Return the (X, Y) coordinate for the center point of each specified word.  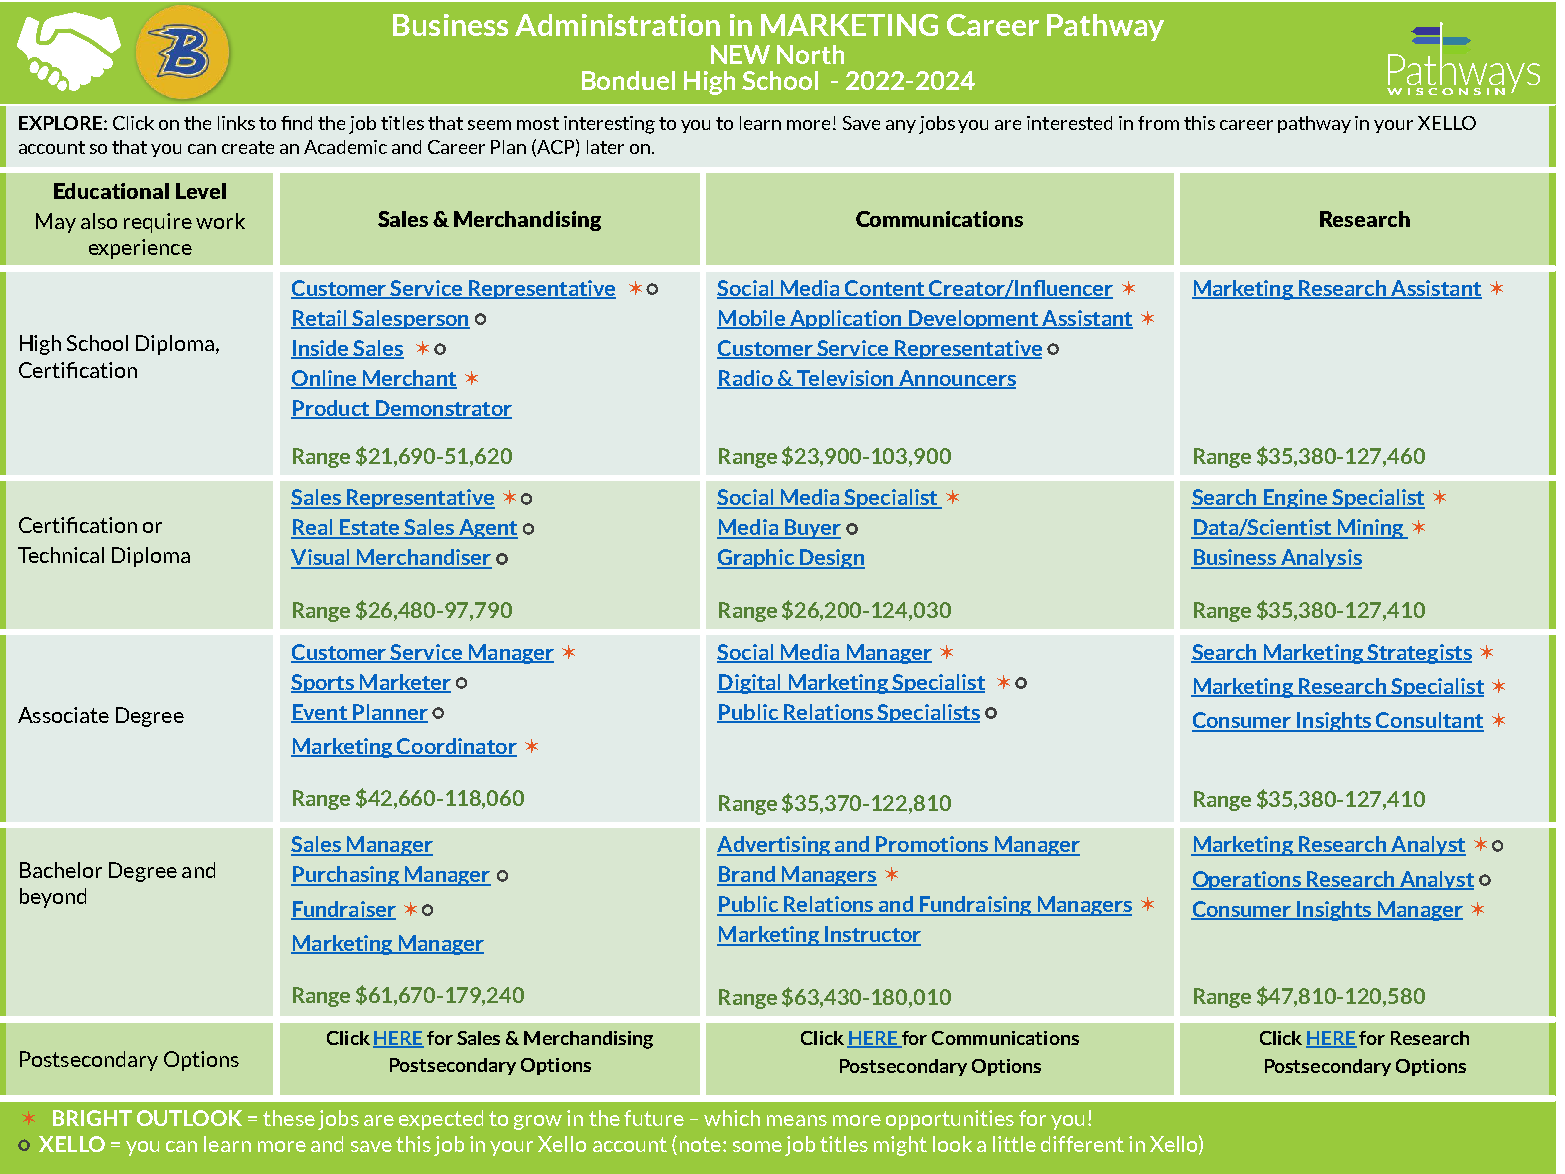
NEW (740, 54)
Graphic (756, 559)
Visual (321, 558)
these (289, 1118)
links (236, 123)
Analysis (1320, 559)
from (1158, 123)
